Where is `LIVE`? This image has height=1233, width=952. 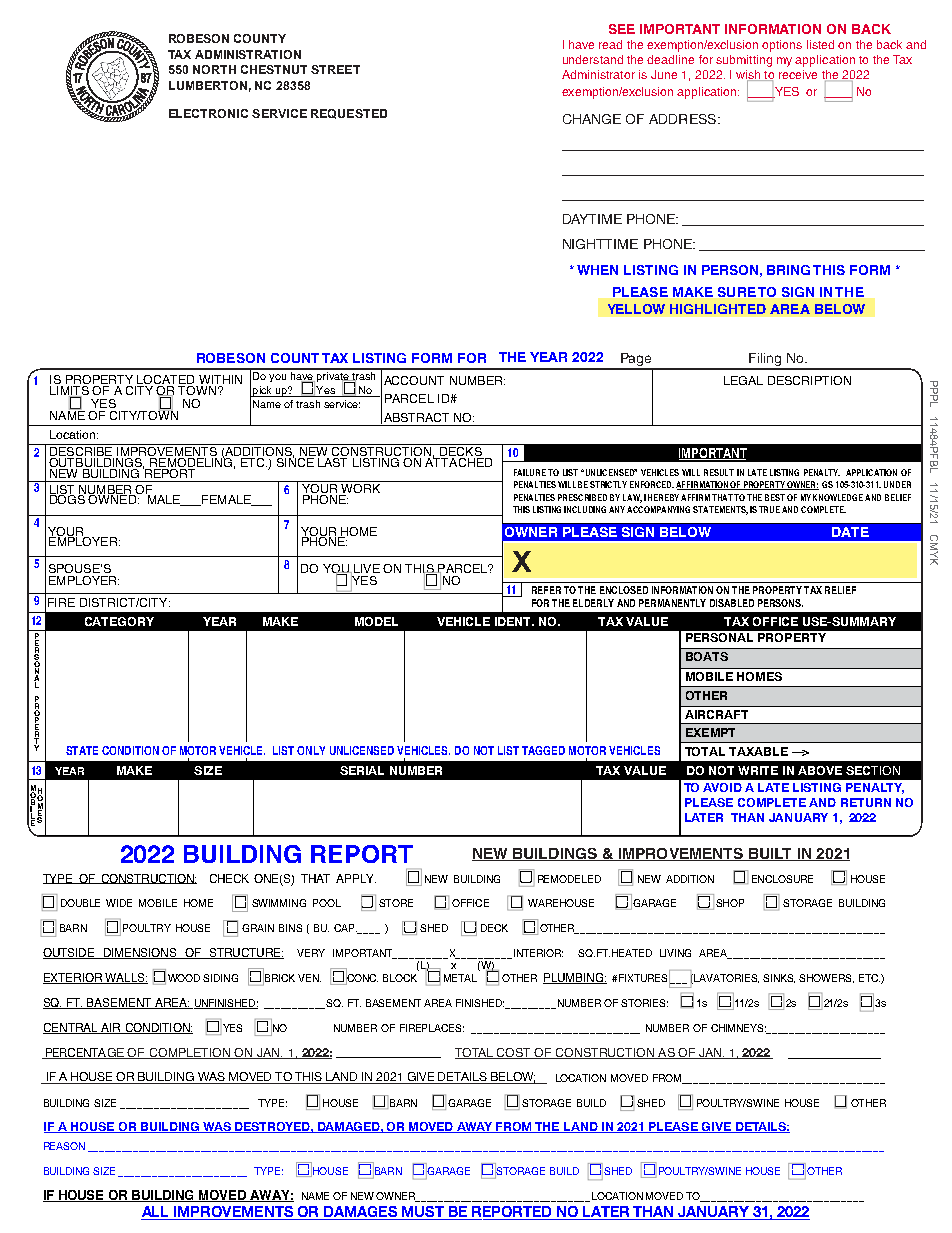 LIVE is located at coordinates (367, 568).
